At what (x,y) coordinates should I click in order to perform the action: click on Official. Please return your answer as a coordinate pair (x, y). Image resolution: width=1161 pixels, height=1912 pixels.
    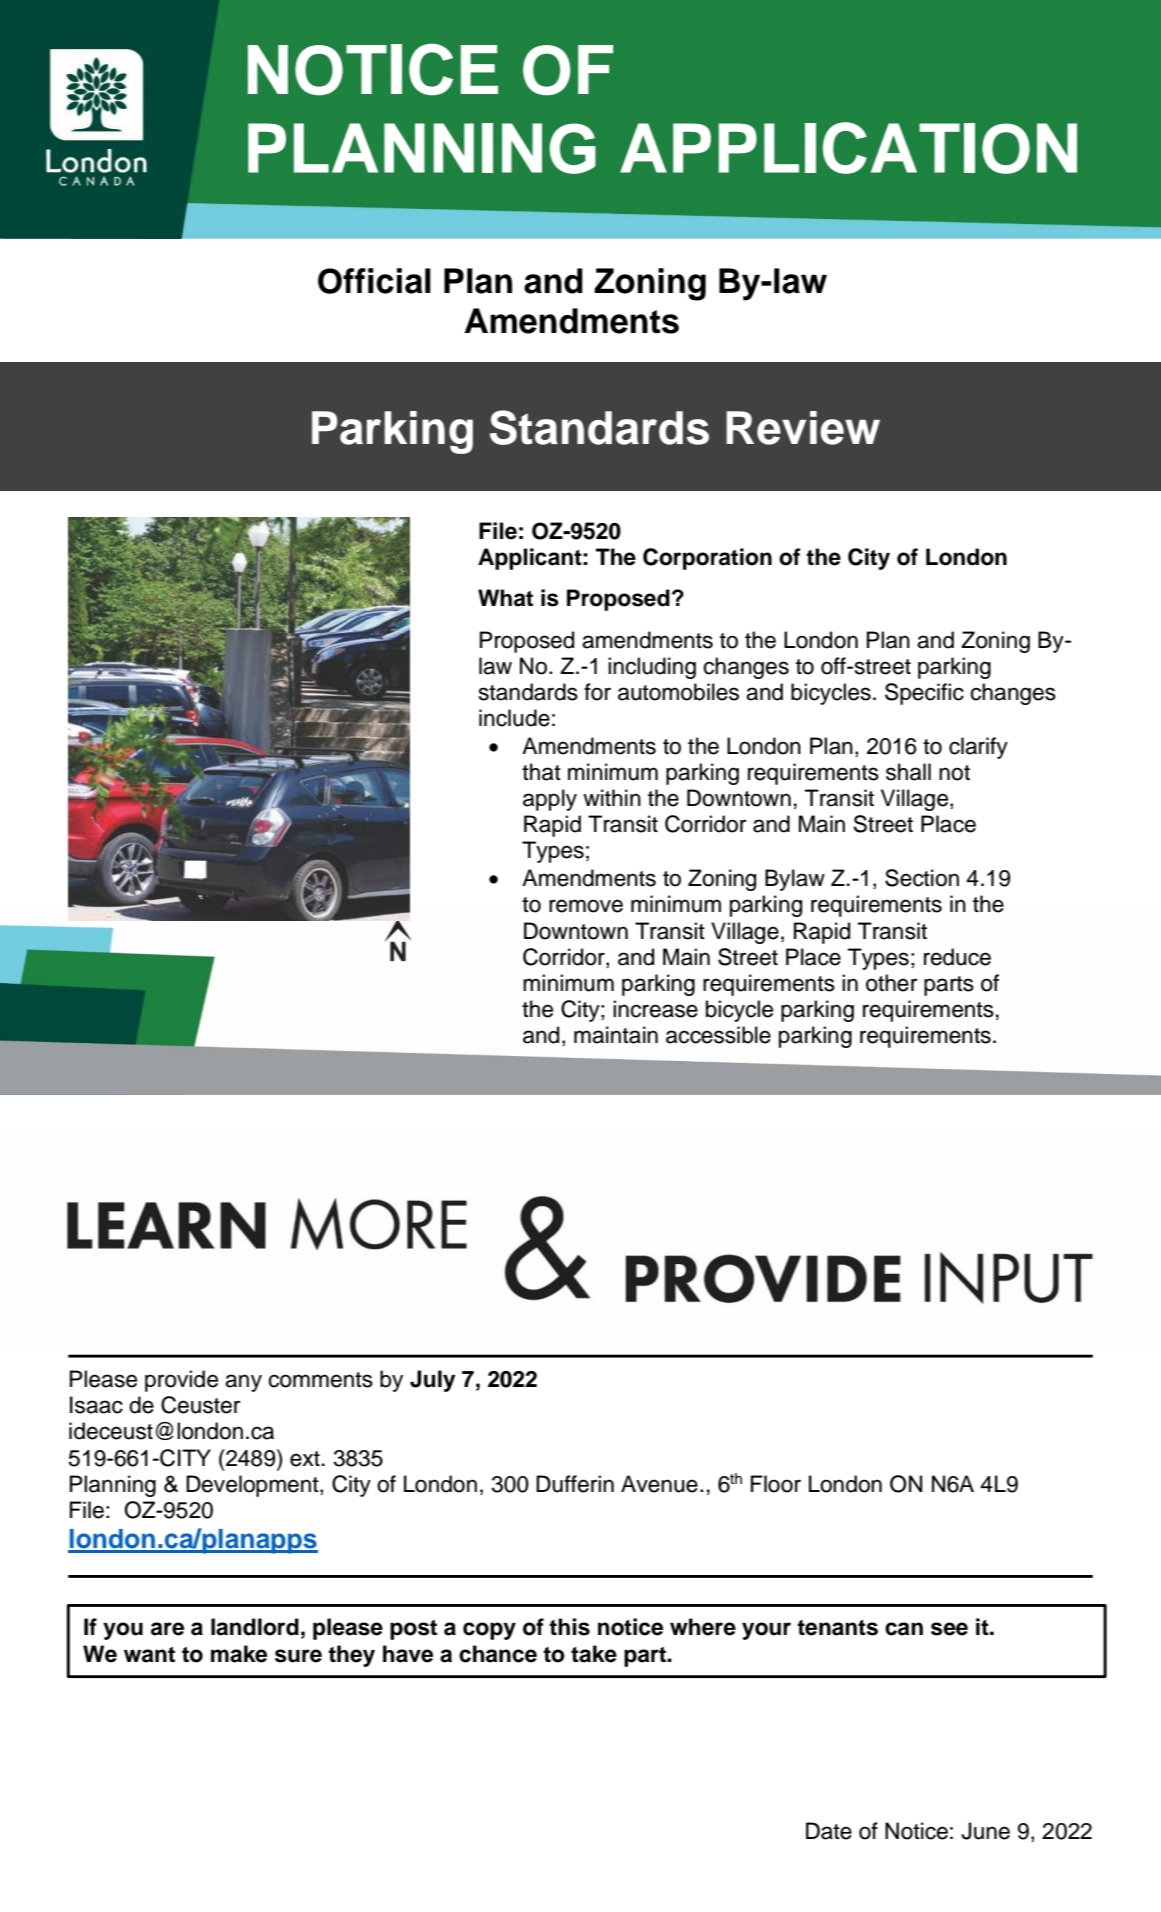
    Looking at the image, I should click on (374, 281).
